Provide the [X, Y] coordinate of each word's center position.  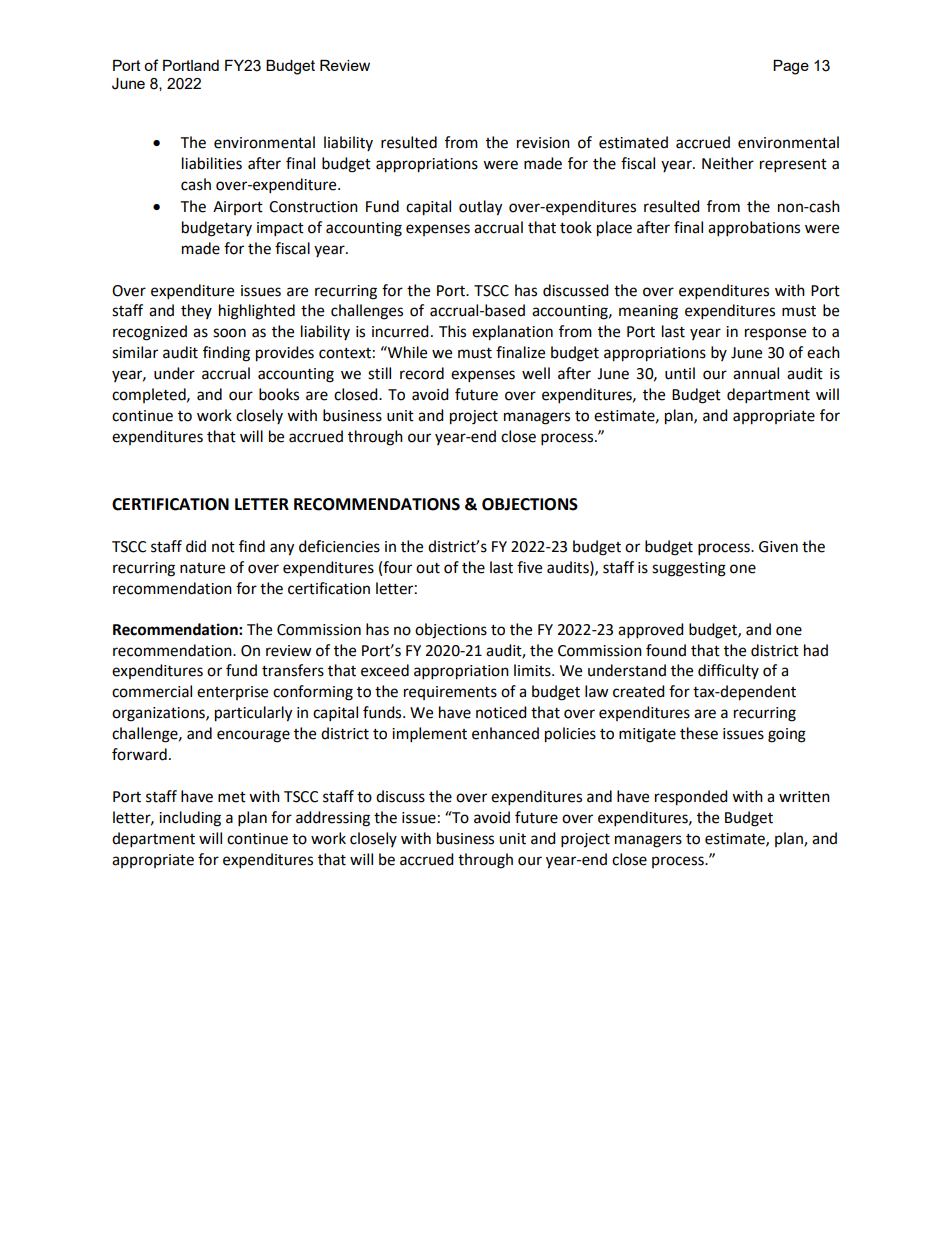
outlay [480, 208]
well [536, 373]
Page [791, 67]
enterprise [232, 693]
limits [533, 670]
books [279, 394]
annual [756, 373]
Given [778, 547]
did [196, 546]
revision [543, 143]
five [529, 567]
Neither [728, 163]
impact [280, 229]
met [232, 797]
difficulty [728, 671]
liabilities [212, 163]
